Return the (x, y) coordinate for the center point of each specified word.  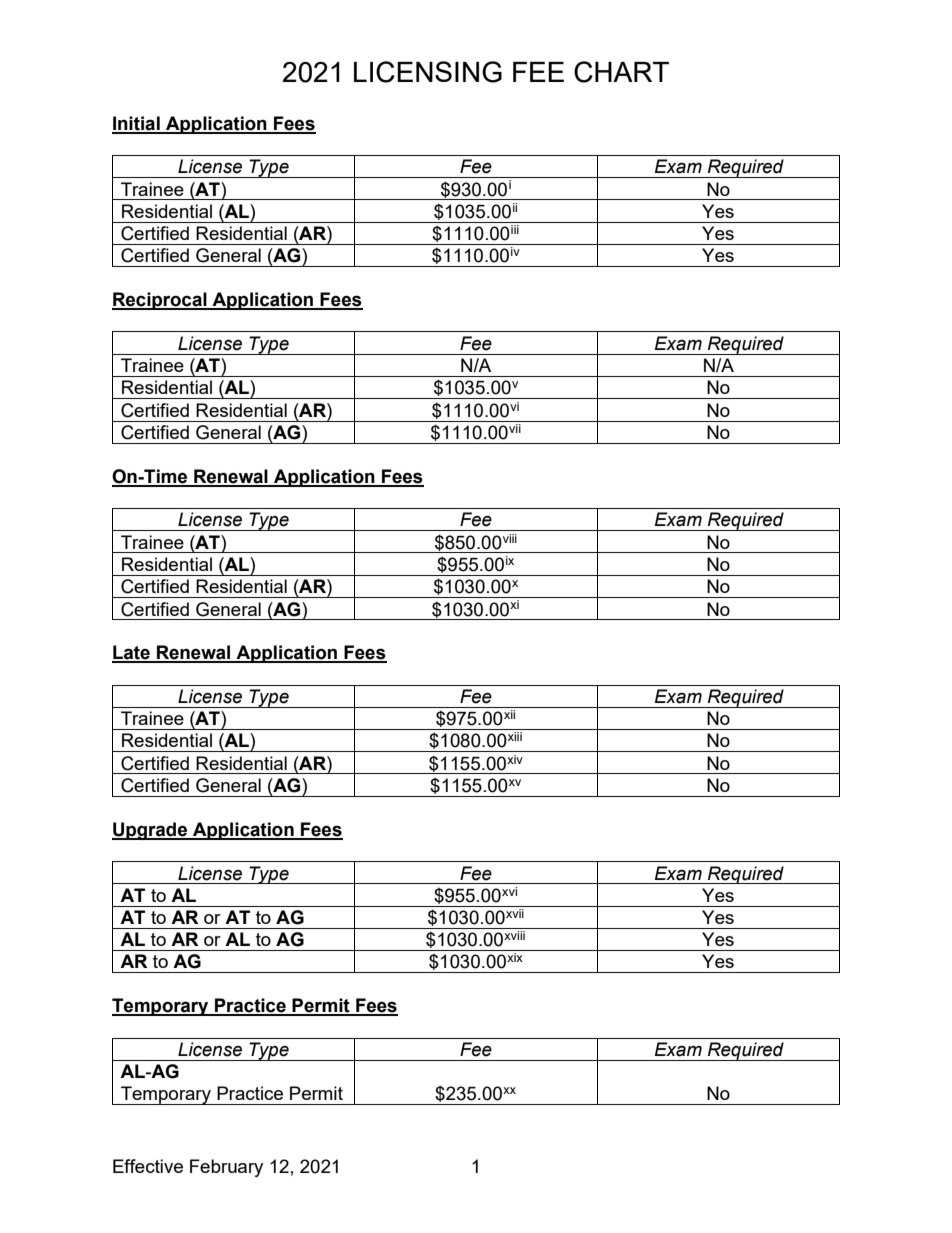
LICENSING (428, 72)
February (226, 1168)
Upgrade (150, 831)
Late (132, 653)
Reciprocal (160, 301)
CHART (621, 72)
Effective (148, 1166)
